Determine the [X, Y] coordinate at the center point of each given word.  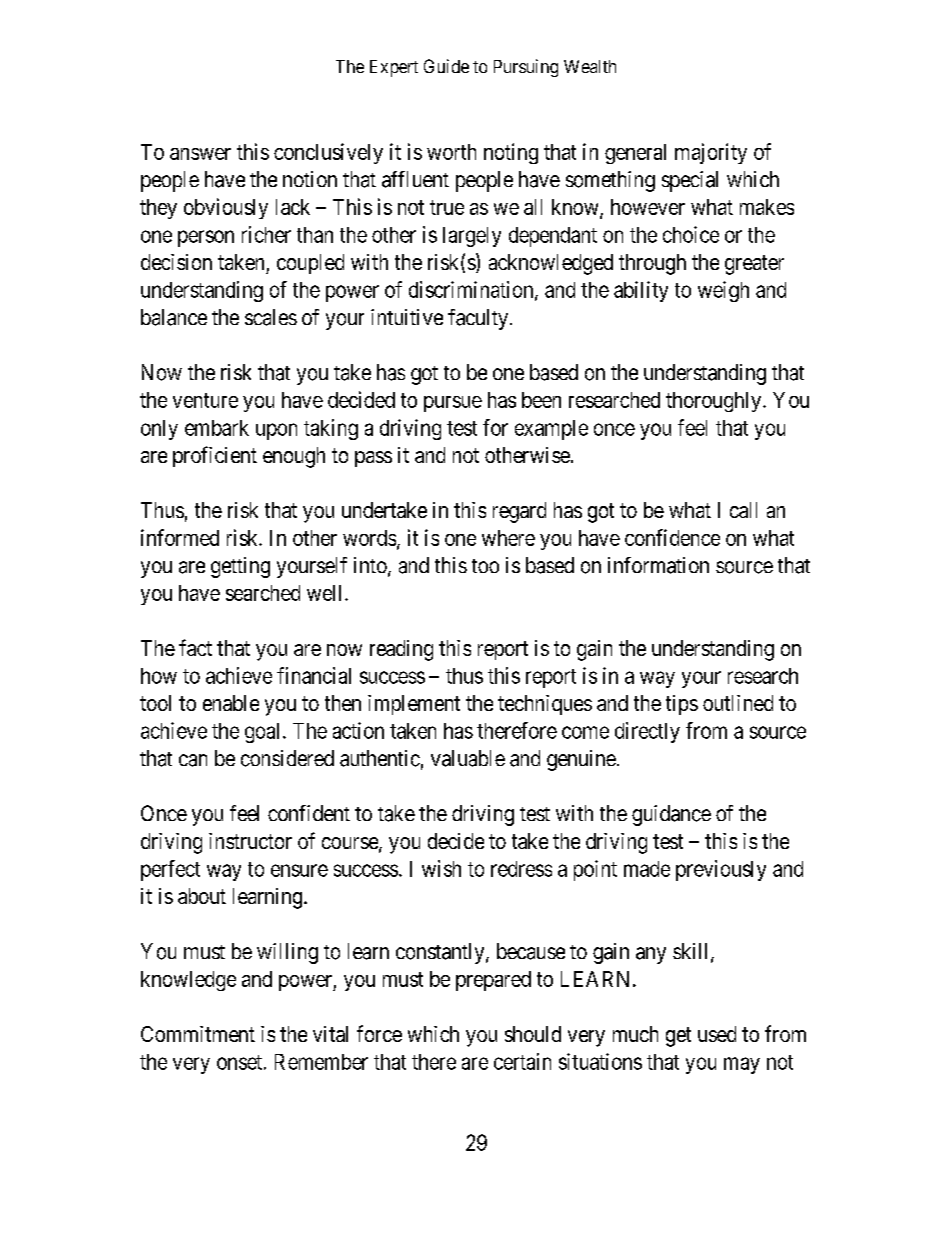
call [743, 510]
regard [519, 512]
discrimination [472, 290]
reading [401, 650]
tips [682, 705]
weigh [723, 291]
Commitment [198, 1034]
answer [200, 154]
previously [721, 870]
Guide [446, 66]
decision [176, 262]
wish [441, 868]
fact [195, 647]
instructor [250, 841]
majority [711, 153]
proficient [215, 456]
